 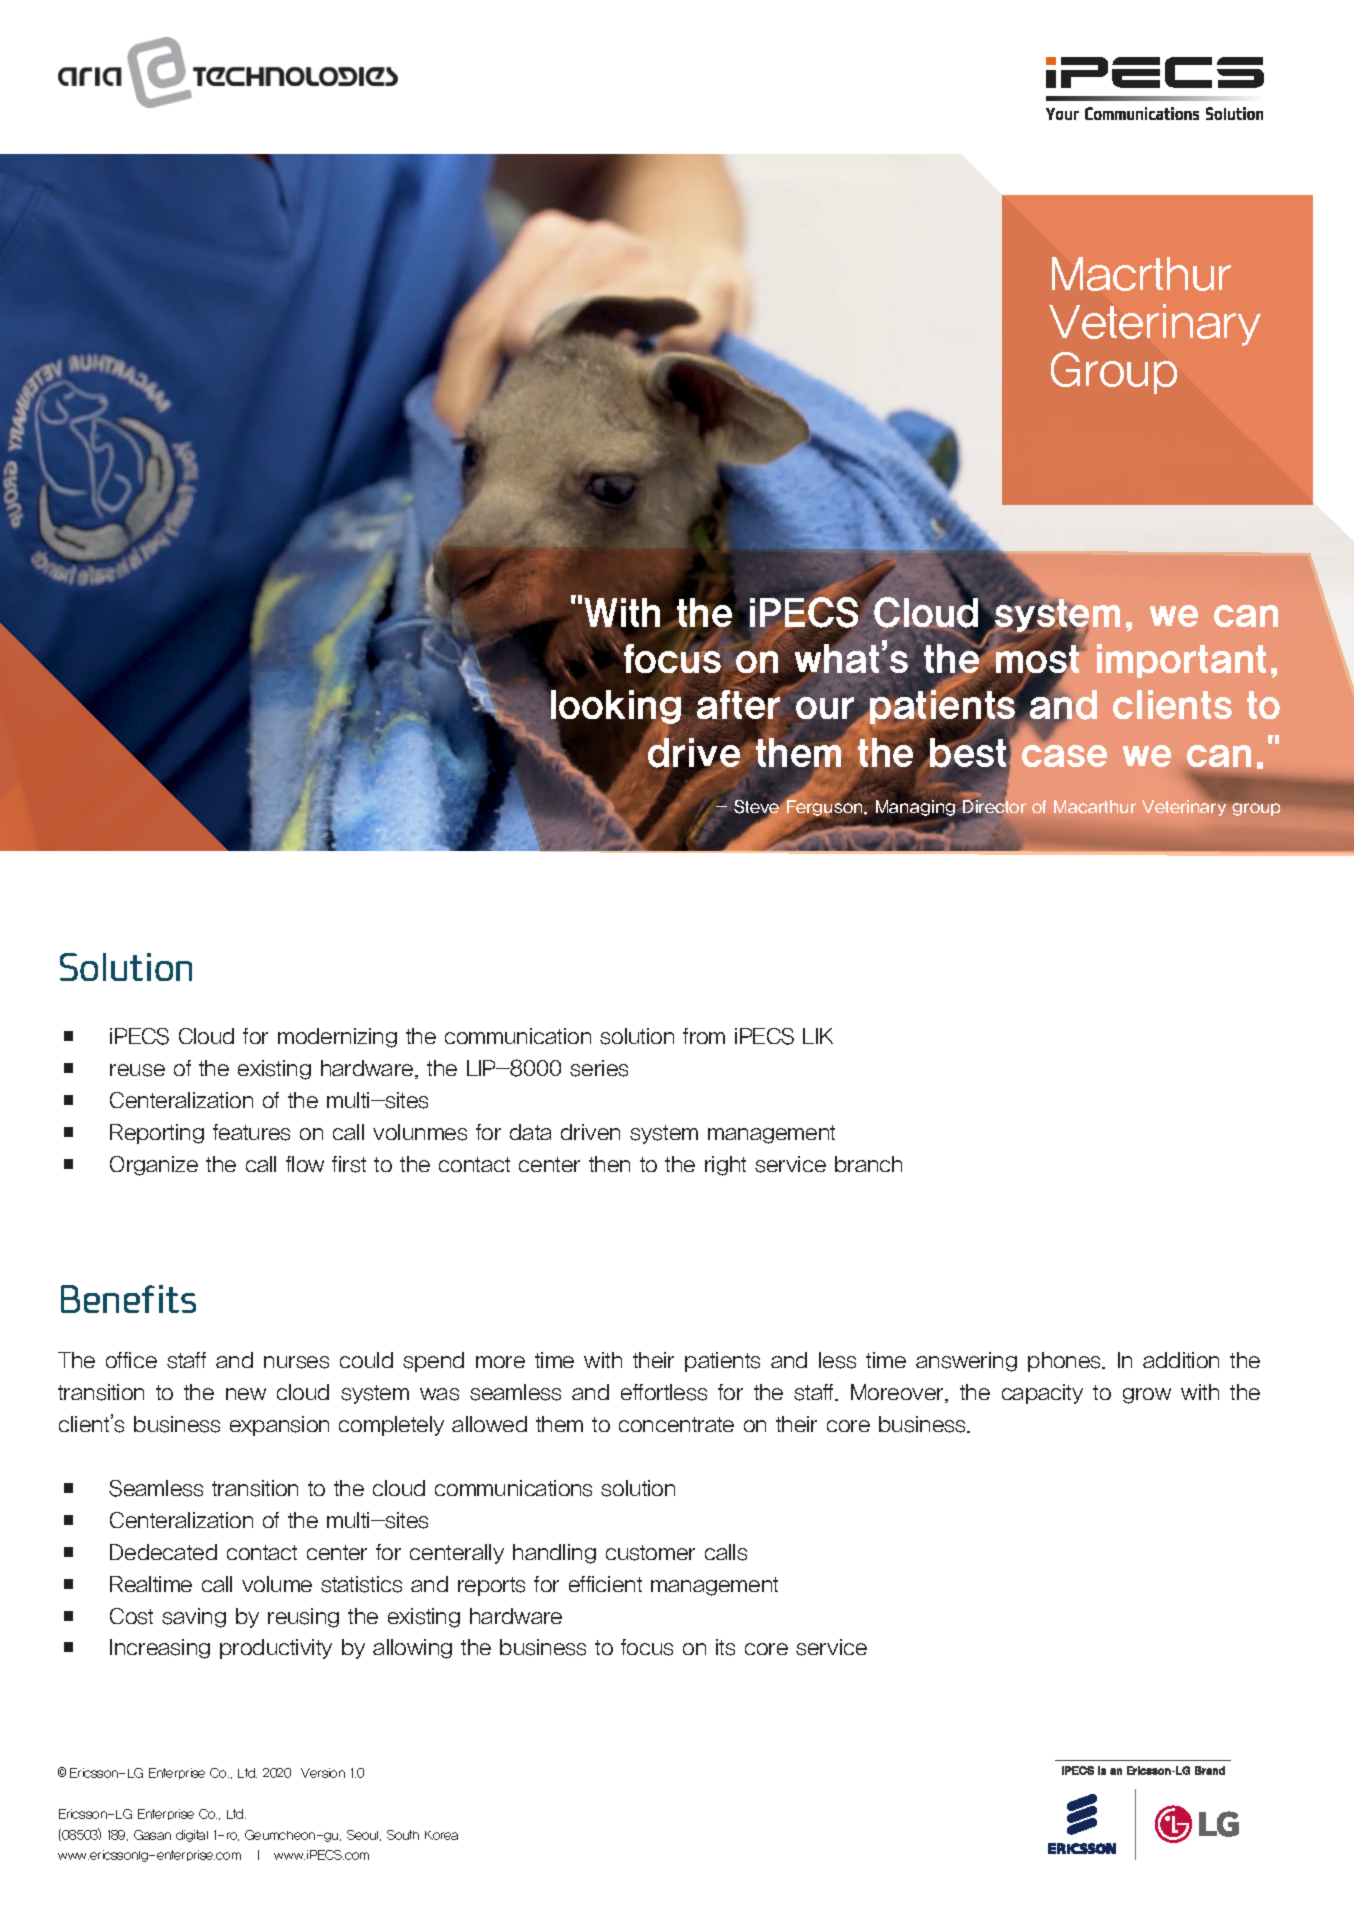 I want to click on Korea, so click(x=441, y=1835).
